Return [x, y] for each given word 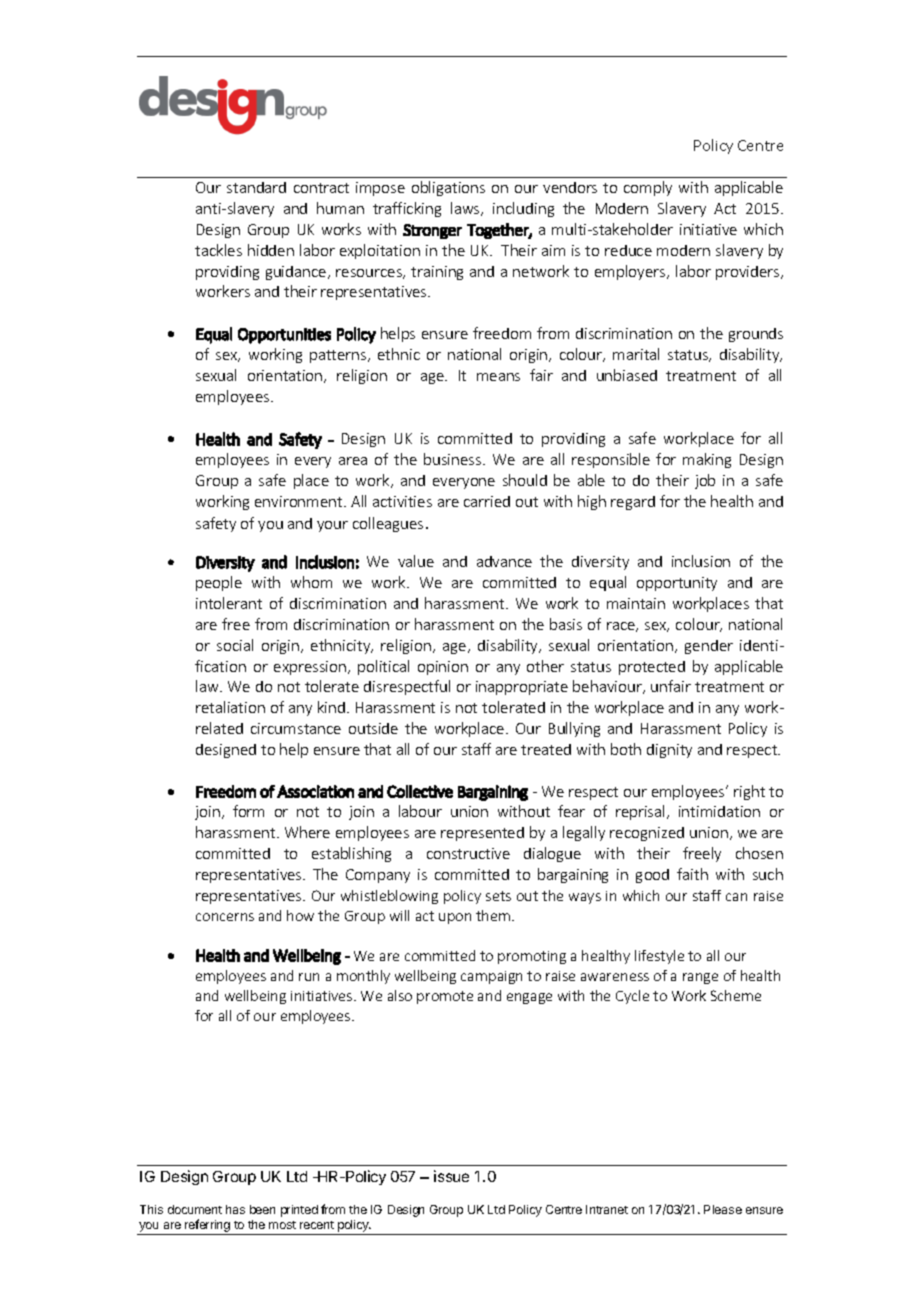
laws [466, 209]
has [235, 1209]
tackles [218, 250]
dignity [669, 751]
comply [648, 188]
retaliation [230, 707]
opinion [443, 668]
